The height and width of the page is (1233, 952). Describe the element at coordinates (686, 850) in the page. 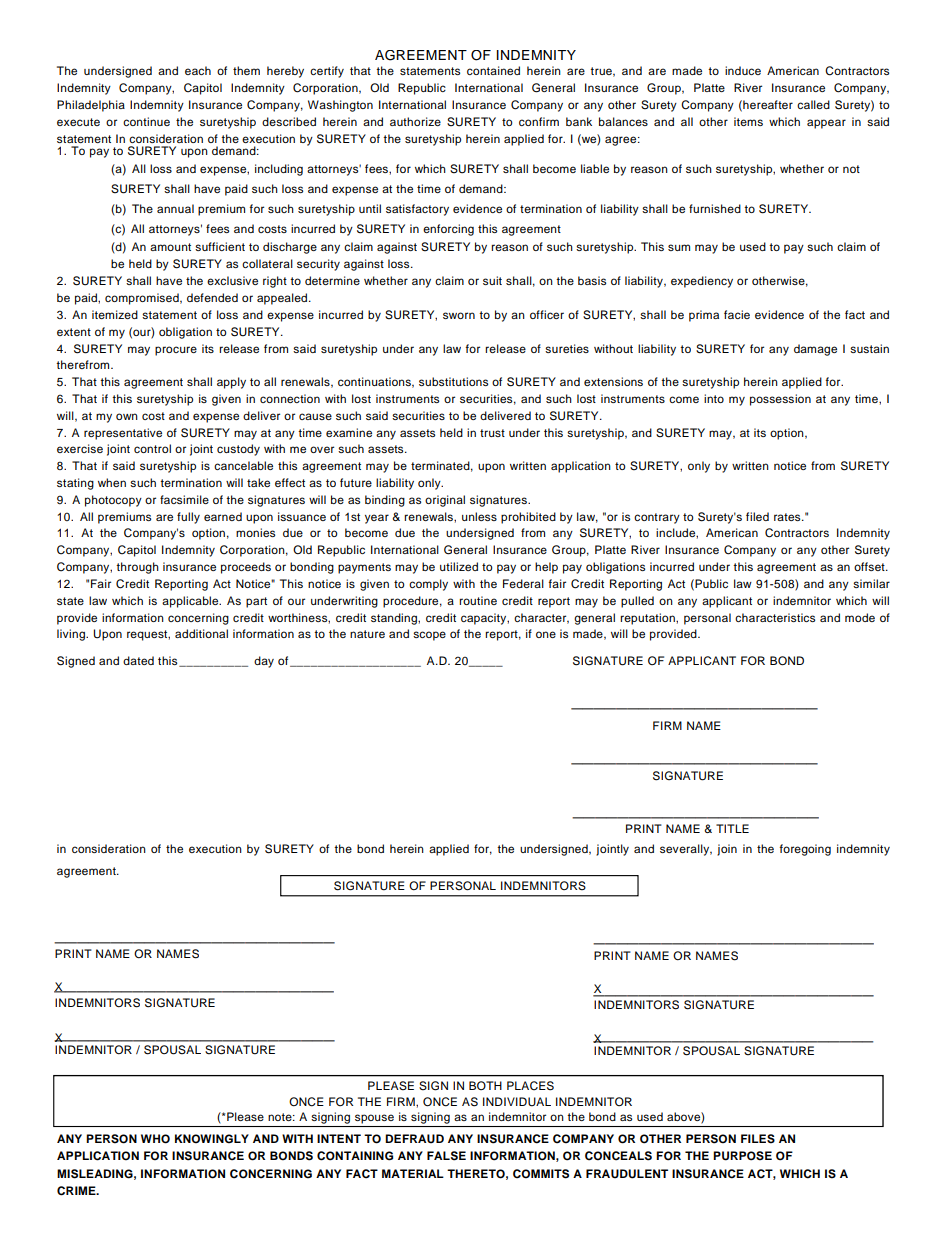

I see `severally` at that location.
